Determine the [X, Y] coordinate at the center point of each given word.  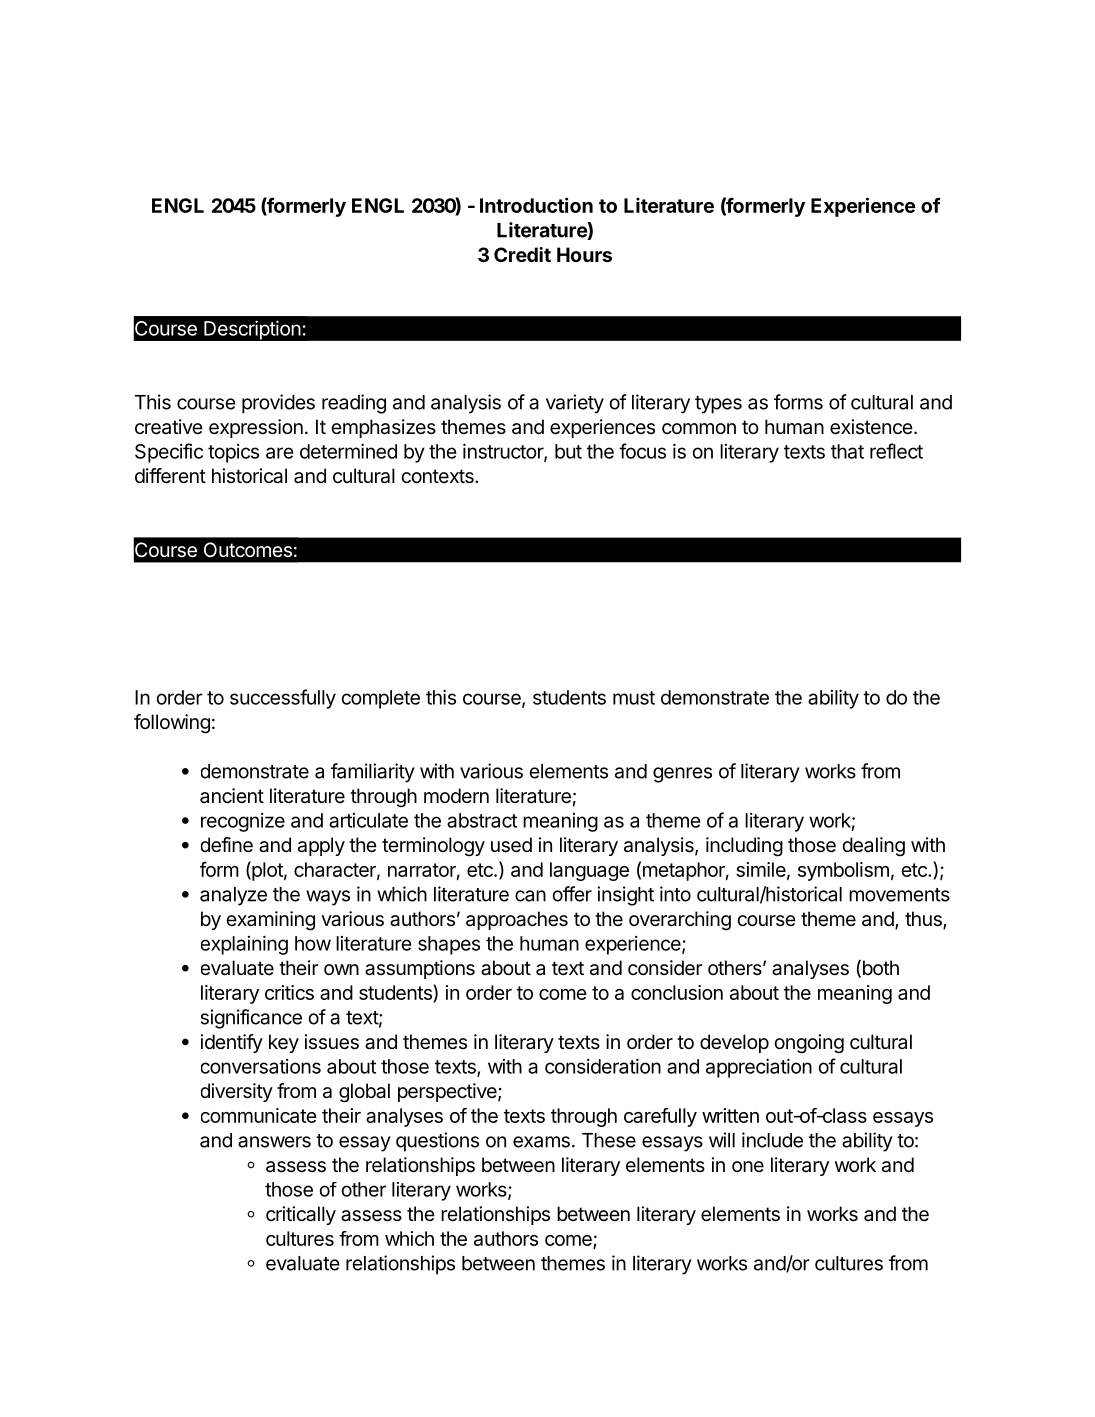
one [748, 1166]
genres [682, 775]
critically [301, 1215]
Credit [522, 254]
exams [541, 1142]
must [634, 698]
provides [278, 404]
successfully [283, 699]
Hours [584, 254]
